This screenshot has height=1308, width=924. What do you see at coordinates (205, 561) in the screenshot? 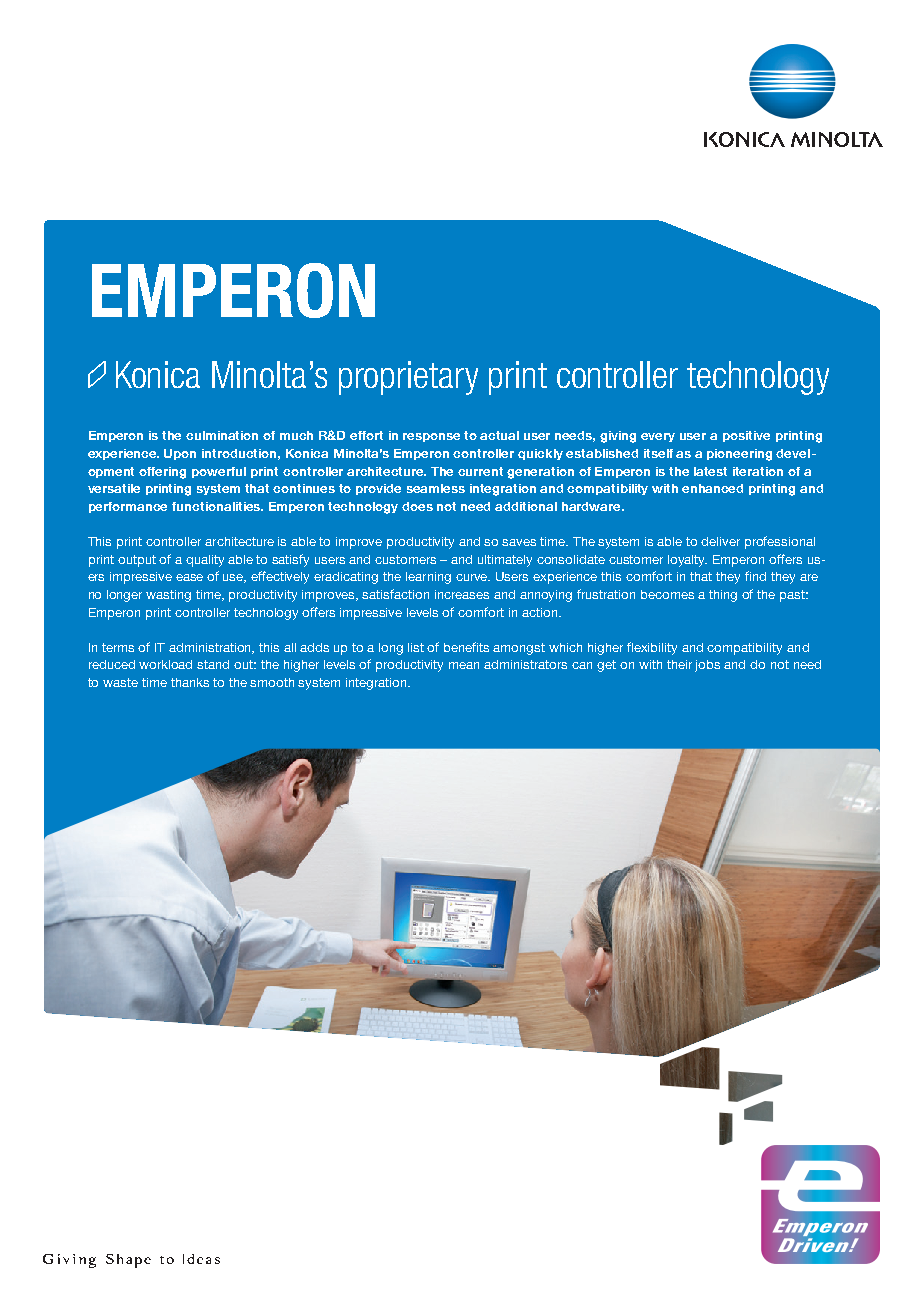
I see `quality` at bounding box center [205, 561].
